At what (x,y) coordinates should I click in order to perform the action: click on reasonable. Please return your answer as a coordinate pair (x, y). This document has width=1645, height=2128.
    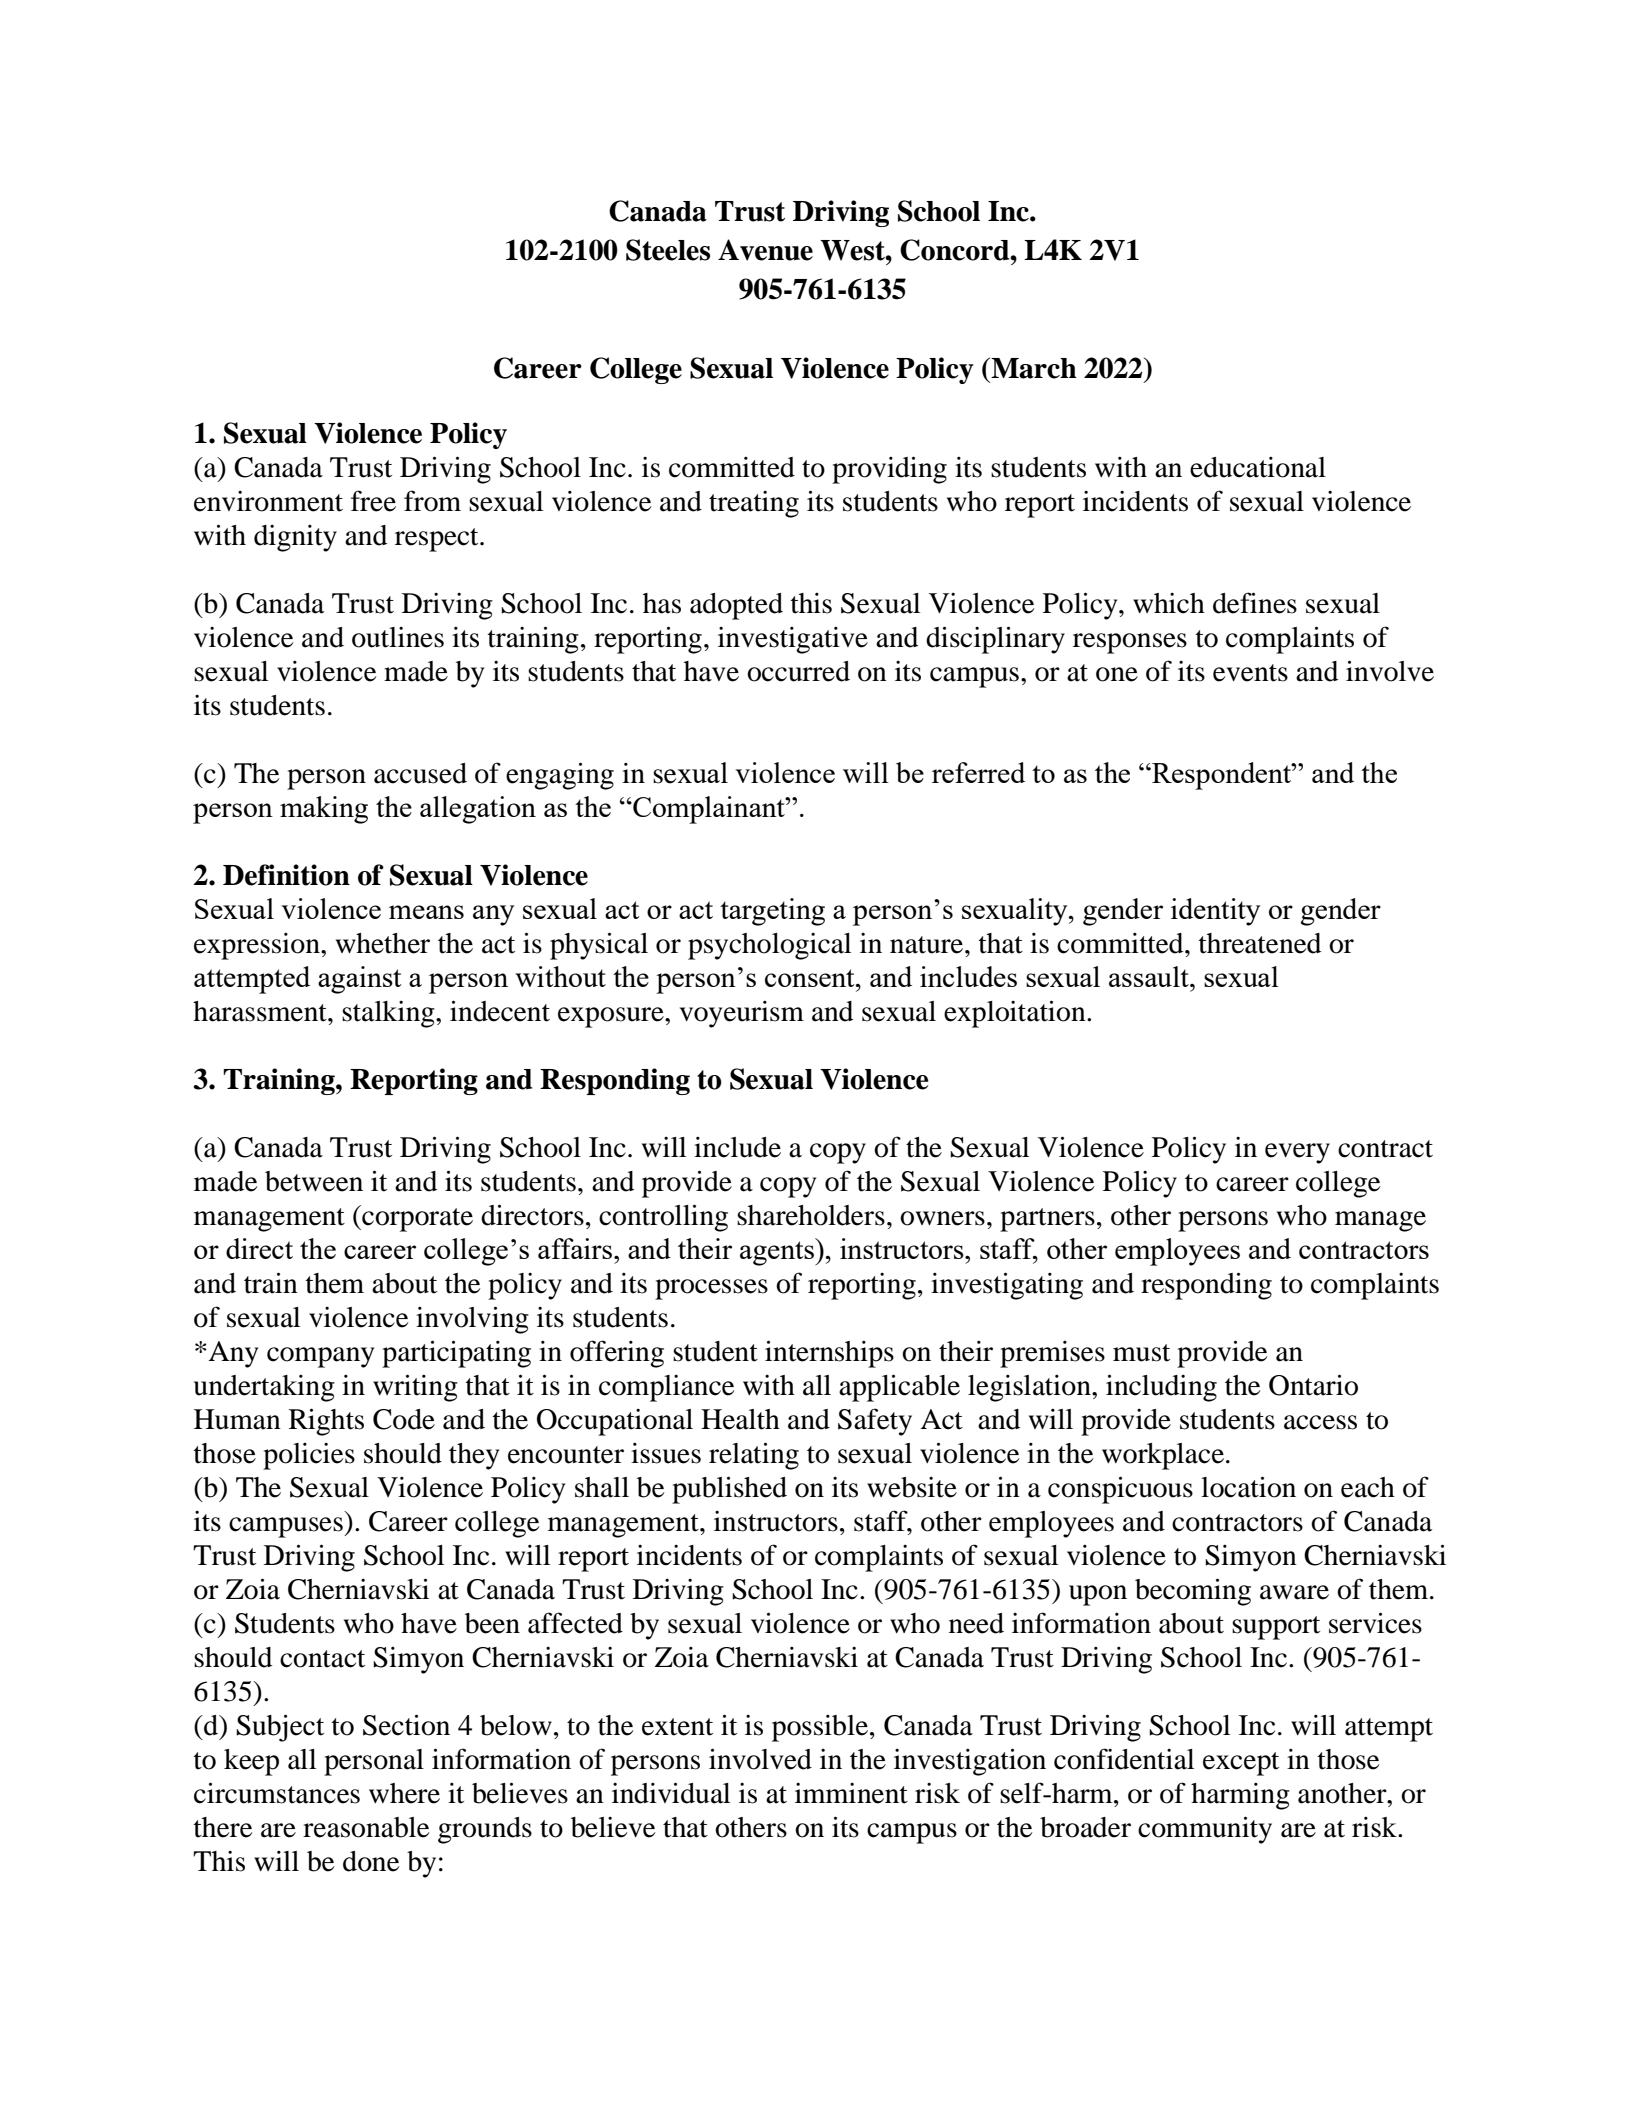
    Looking at the image, I should click on (366, 1827).
